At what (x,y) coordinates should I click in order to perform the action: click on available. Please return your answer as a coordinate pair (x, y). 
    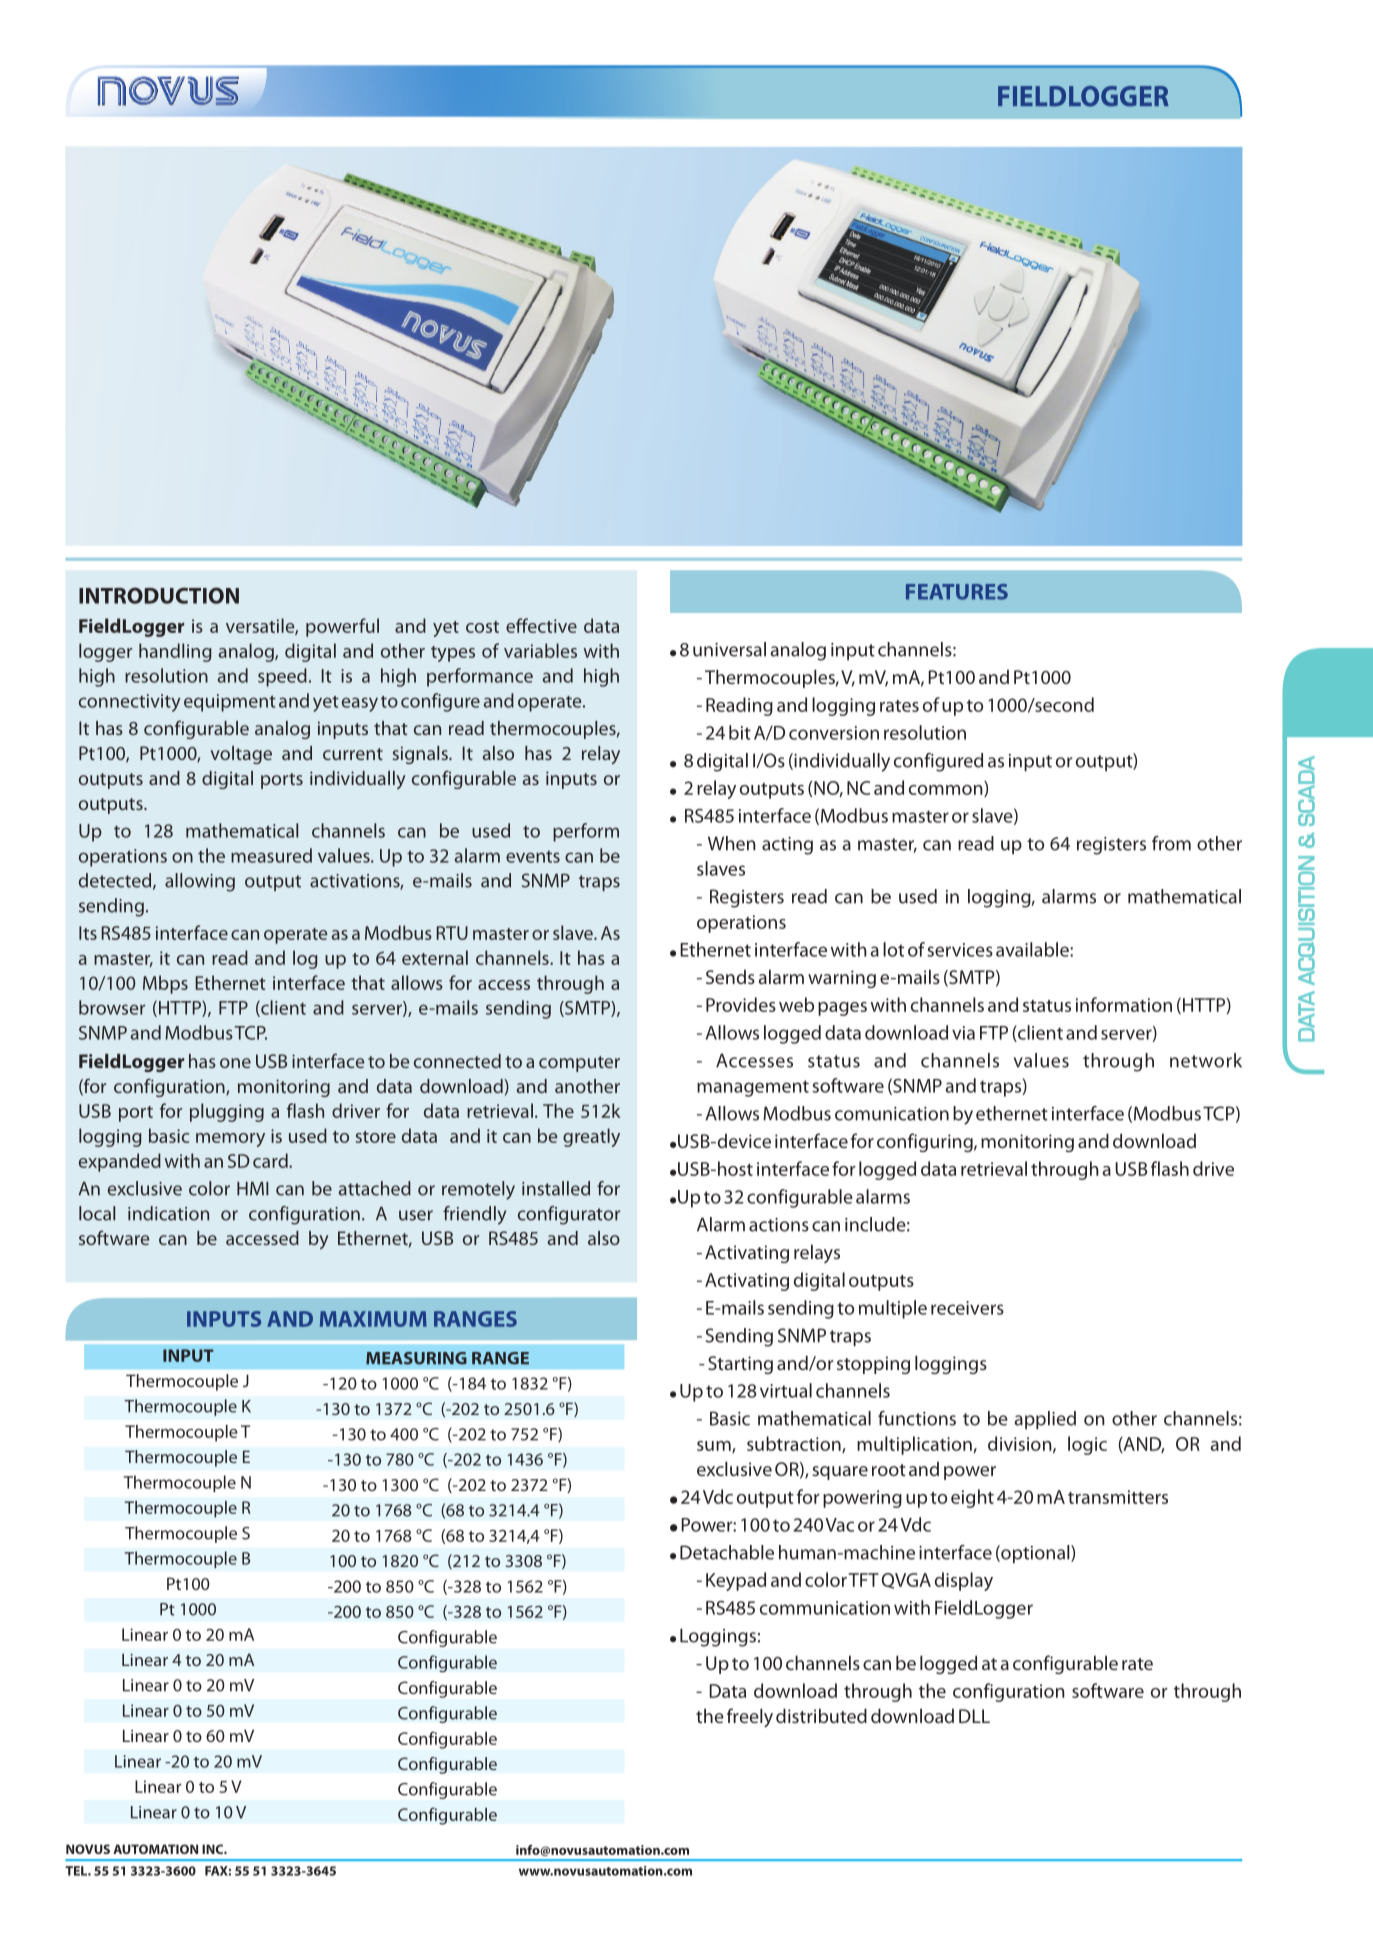
    Looking at the image, I should click on (1033, 949).
